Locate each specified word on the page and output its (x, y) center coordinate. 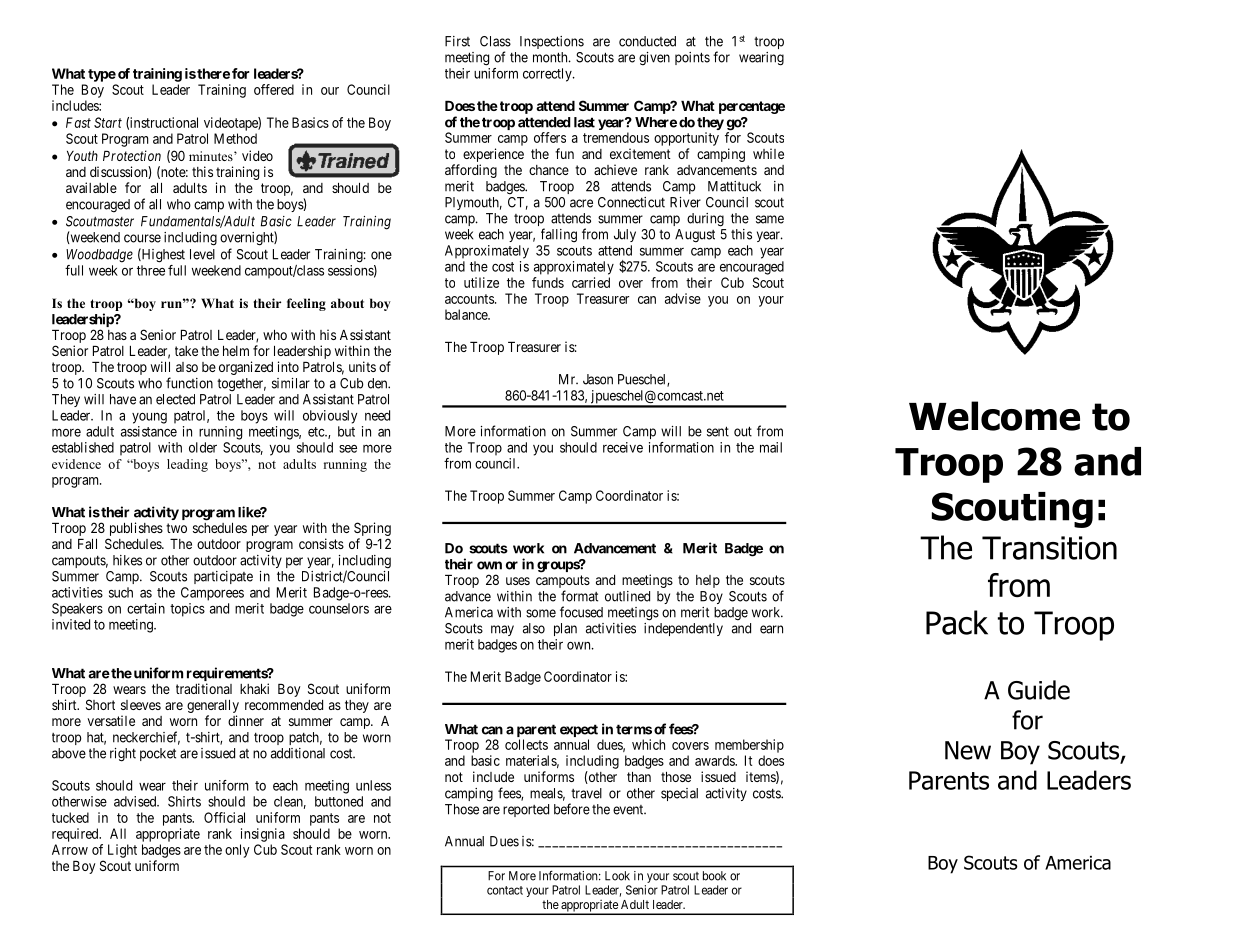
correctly (548, 75)
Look (617, 876)
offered (274, 89)
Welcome (994, 416)
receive (623, 447)
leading (187, 465)
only (237, 851)
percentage (752, 107)
